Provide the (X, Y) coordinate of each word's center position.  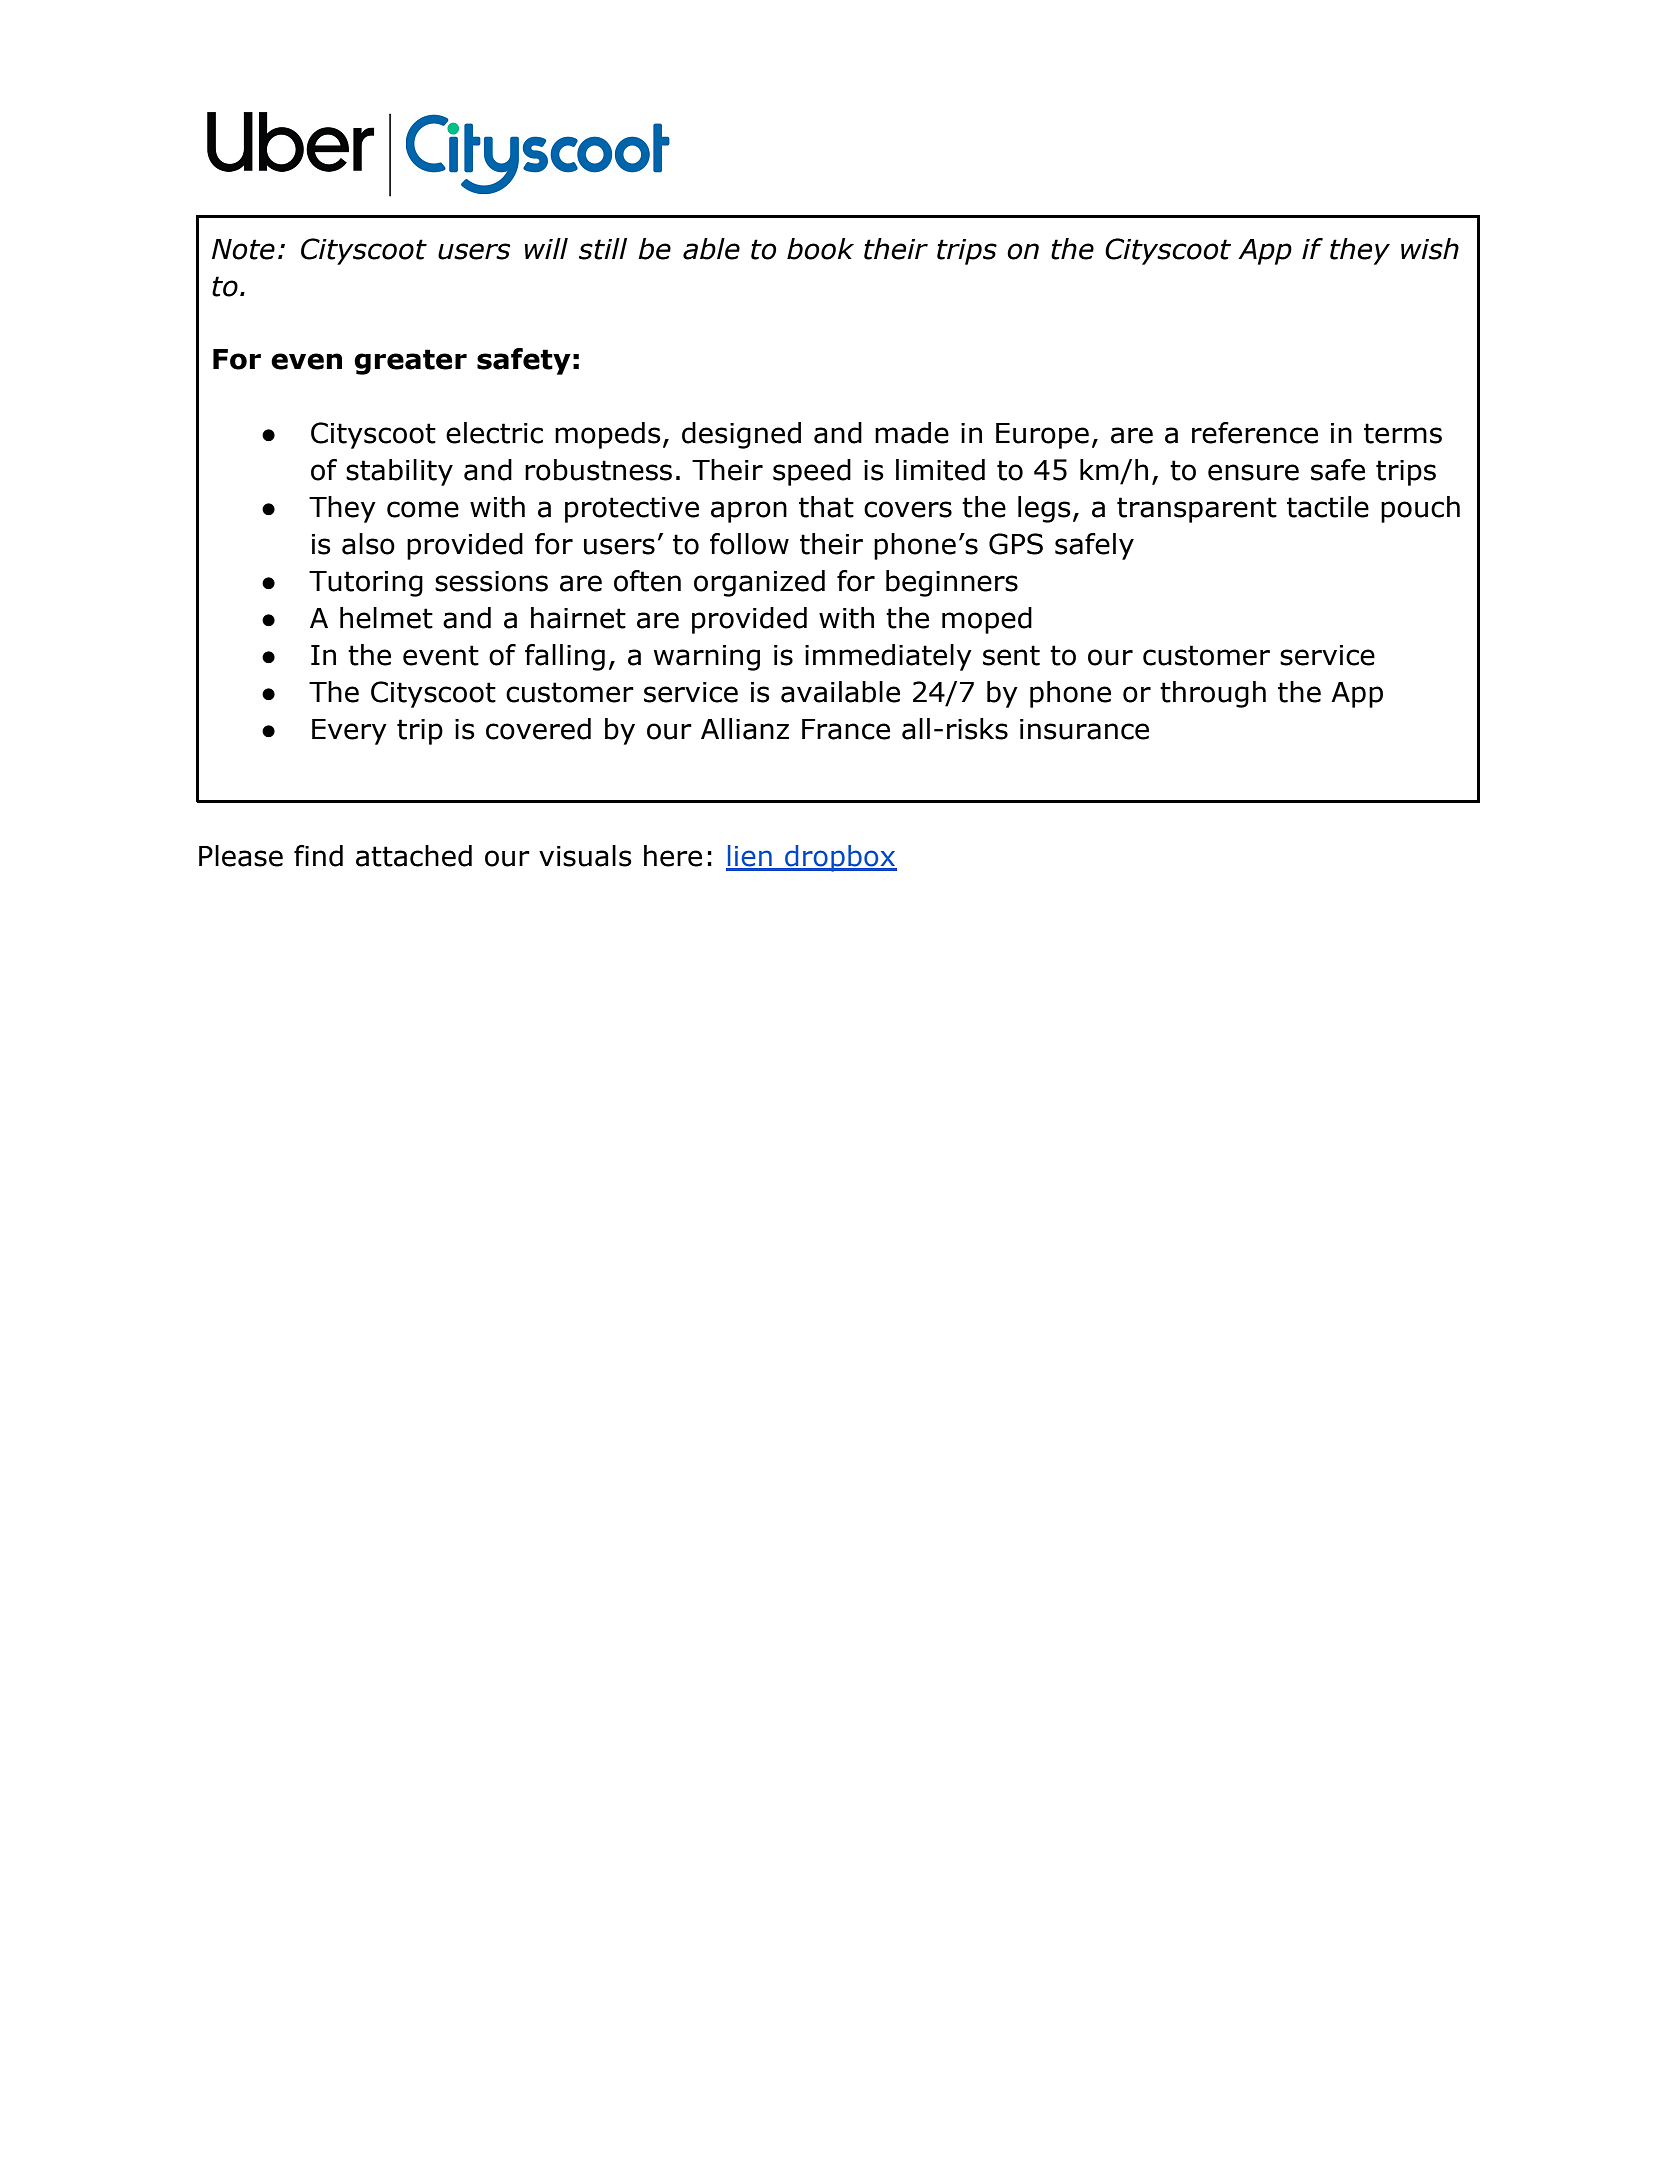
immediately (888, 657)
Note (243, 249)
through (1213, 694)
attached (414, 856)
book (820, 249)
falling (565, 657)
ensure (1253, 472)
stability (399, 472)
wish (1430, 249)
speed (812, 472)
